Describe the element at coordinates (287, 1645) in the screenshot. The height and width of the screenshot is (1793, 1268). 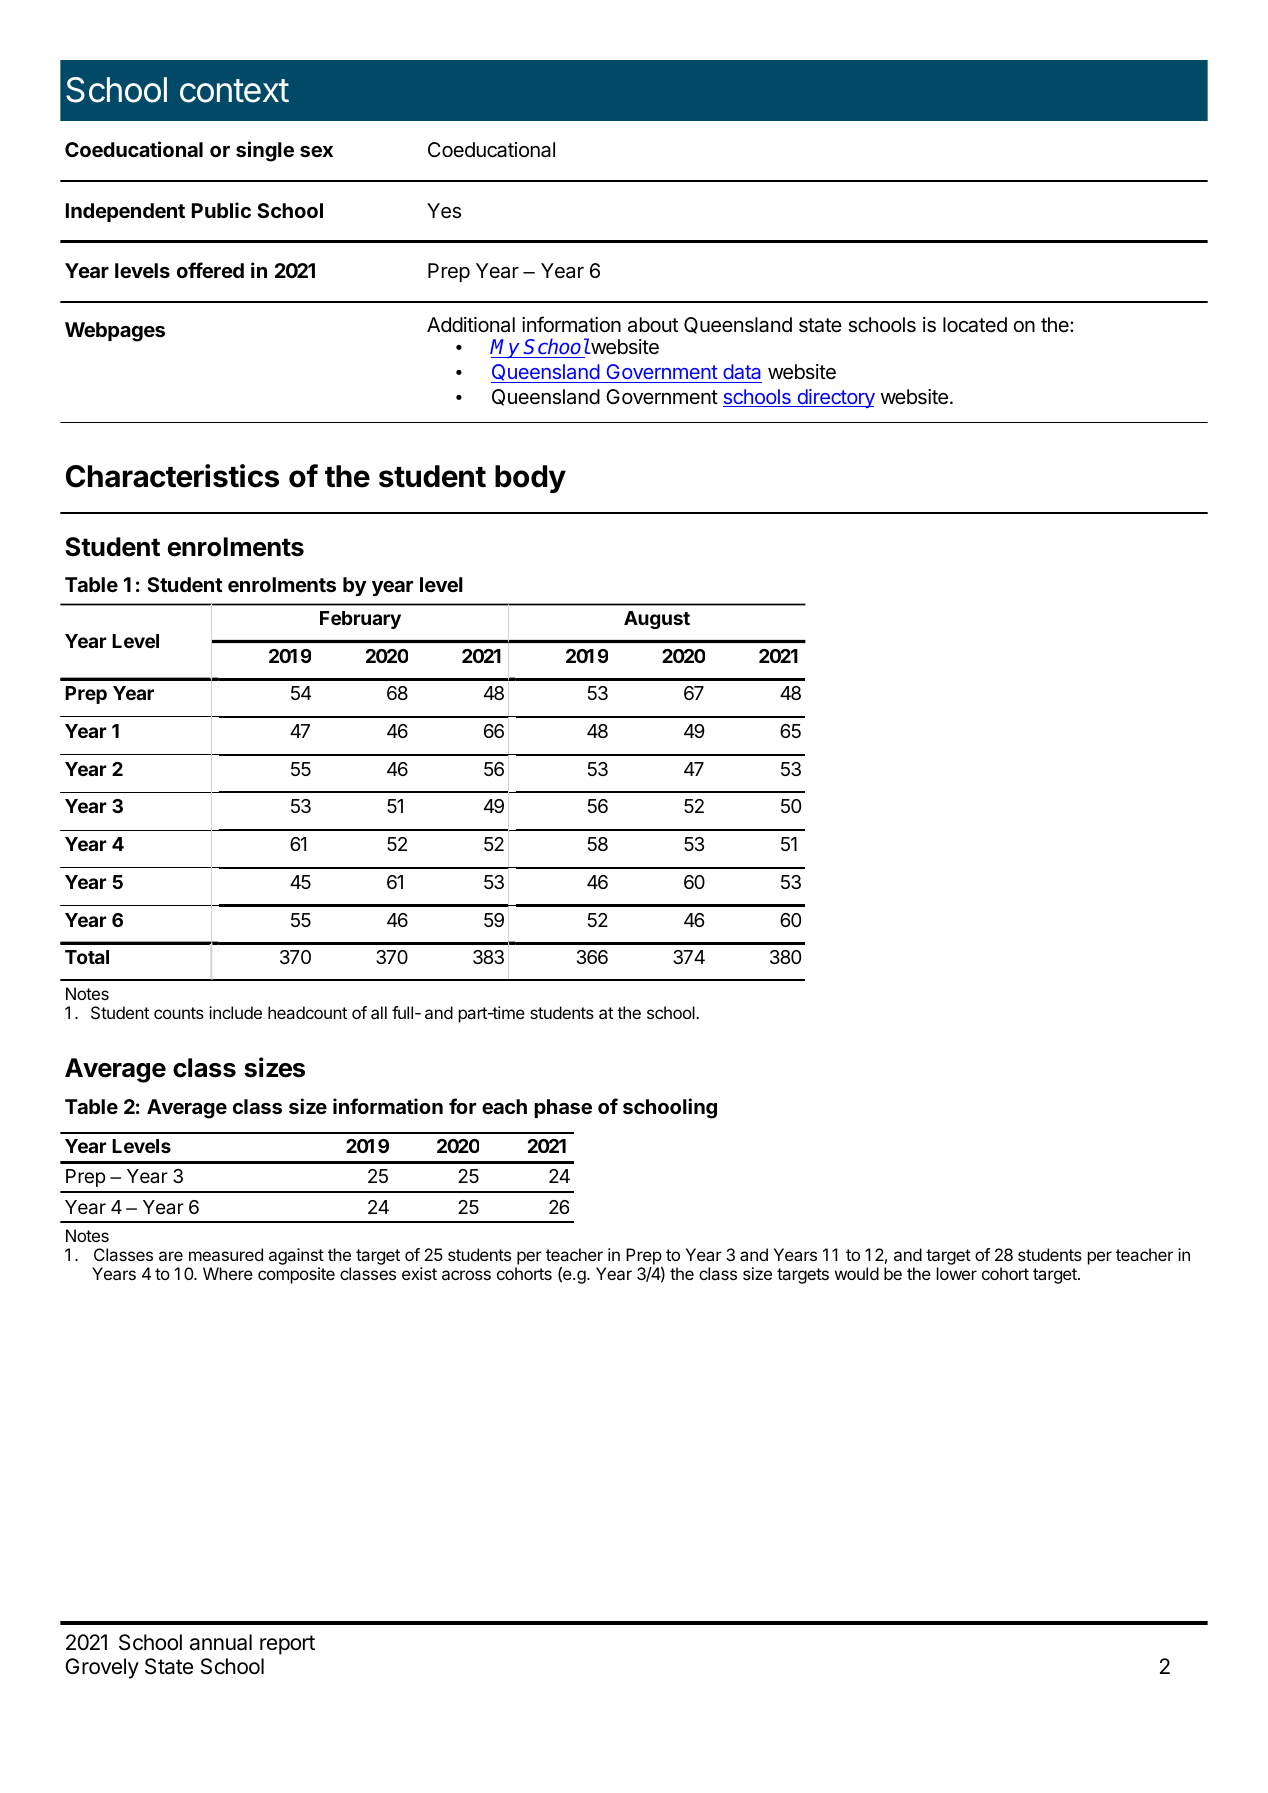
I see `report` at that location.
